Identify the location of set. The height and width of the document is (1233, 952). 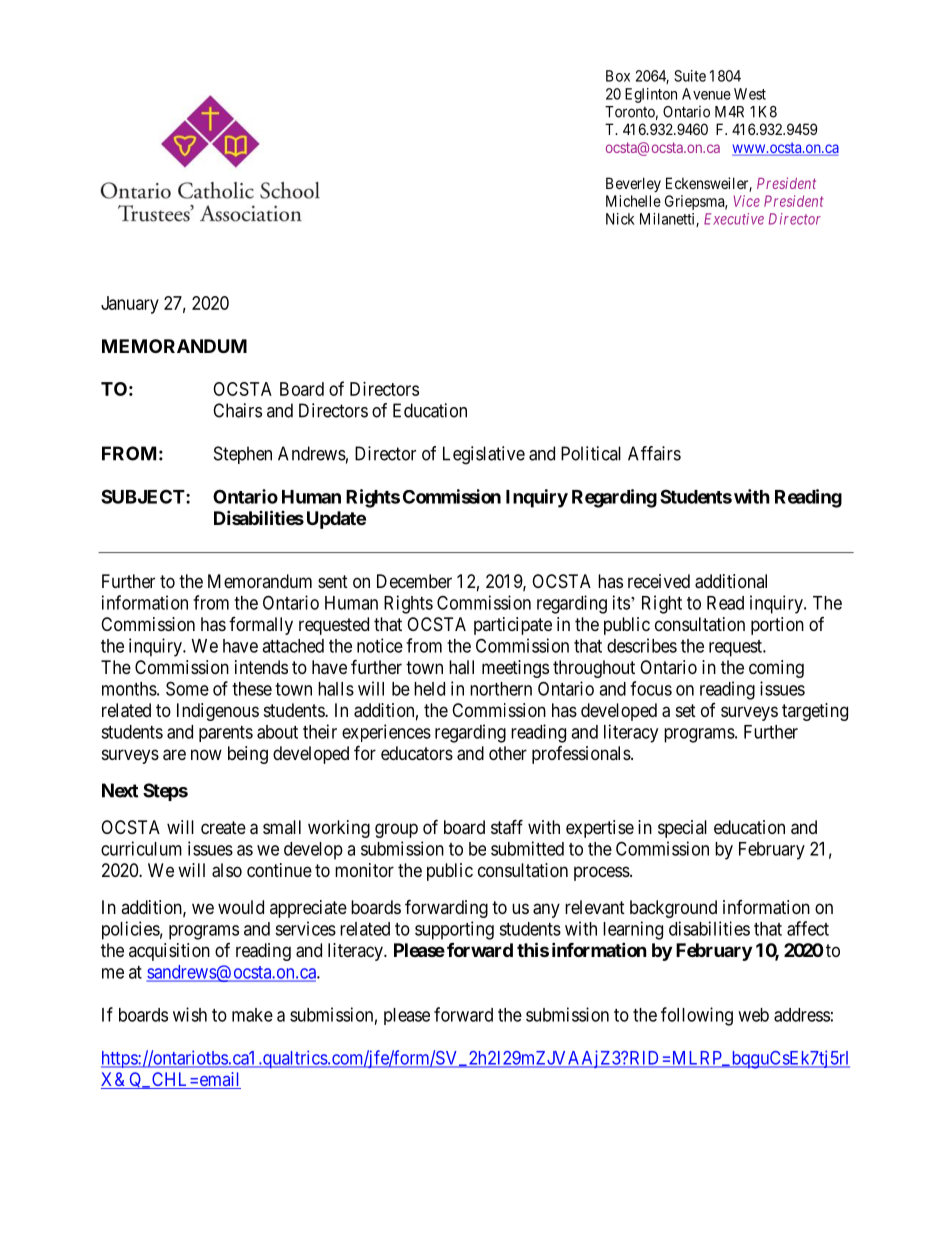
(686, 710).
